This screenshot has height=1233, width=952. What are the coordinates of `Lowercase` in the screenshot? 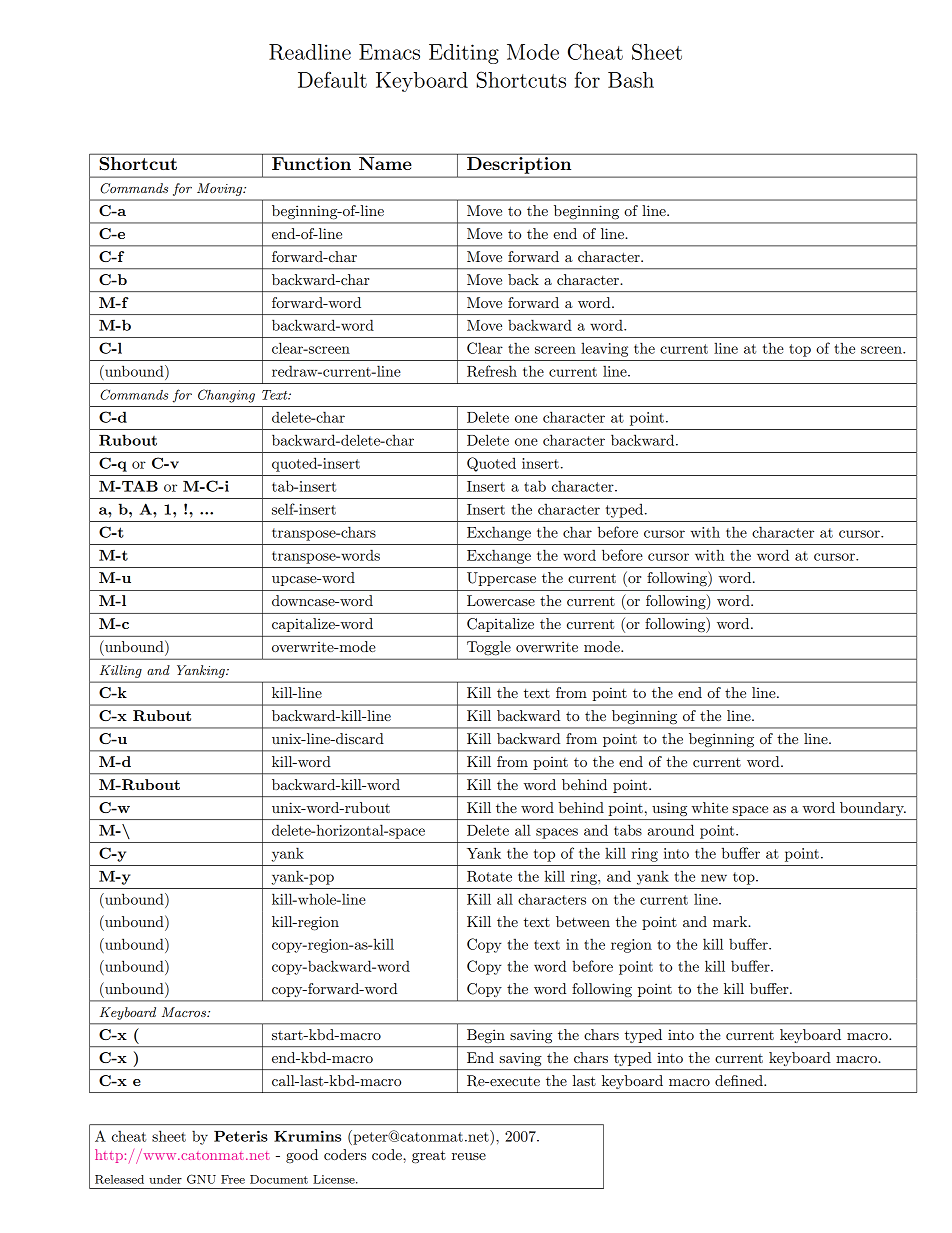 It's located at (501, 600).
